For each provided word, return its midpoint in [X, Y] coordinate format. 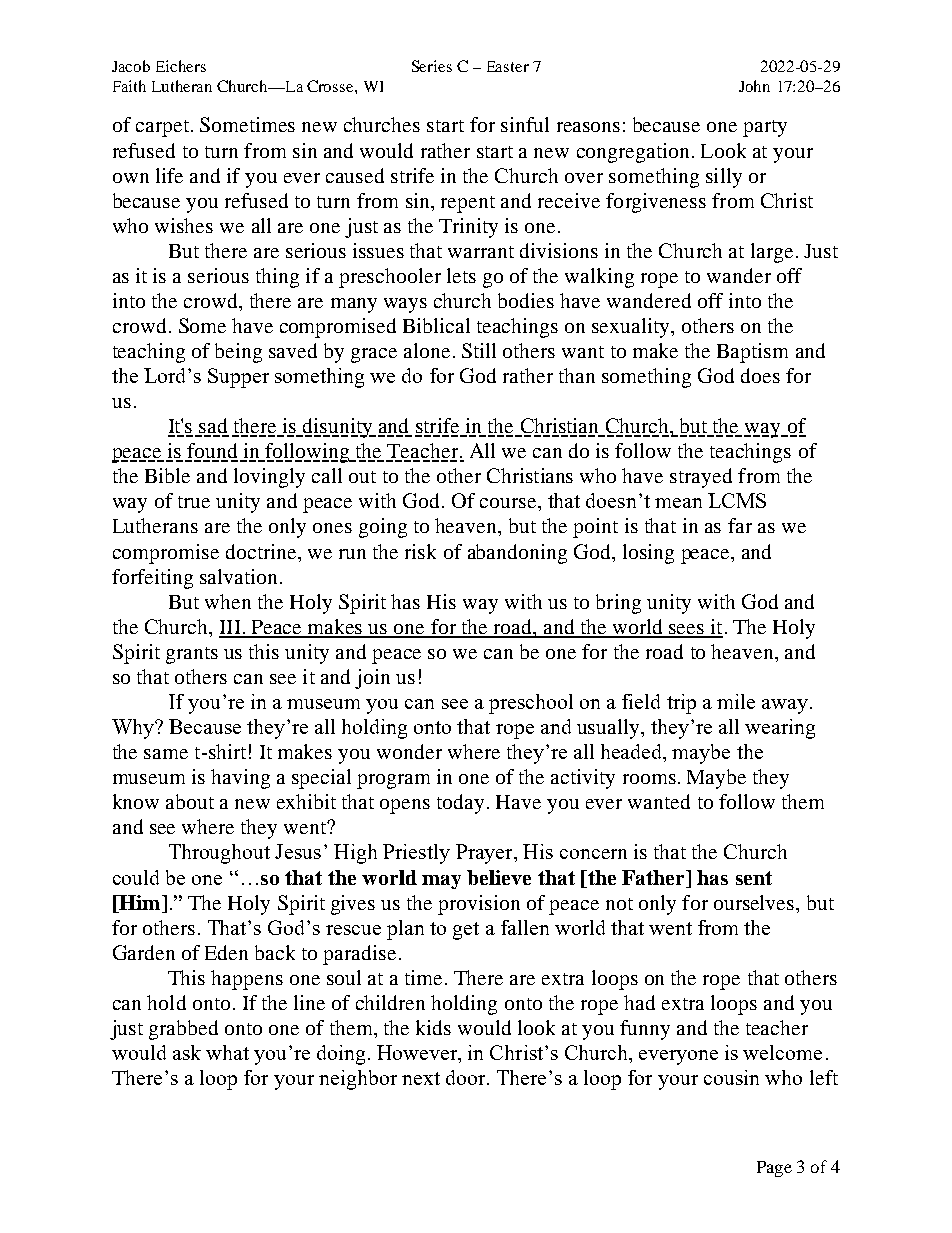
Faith [129, 86]
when [228, 601]
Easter [508, 66]
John [754, 86]
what [227, 1052]
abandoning [517, 554]
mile [736, 701]
